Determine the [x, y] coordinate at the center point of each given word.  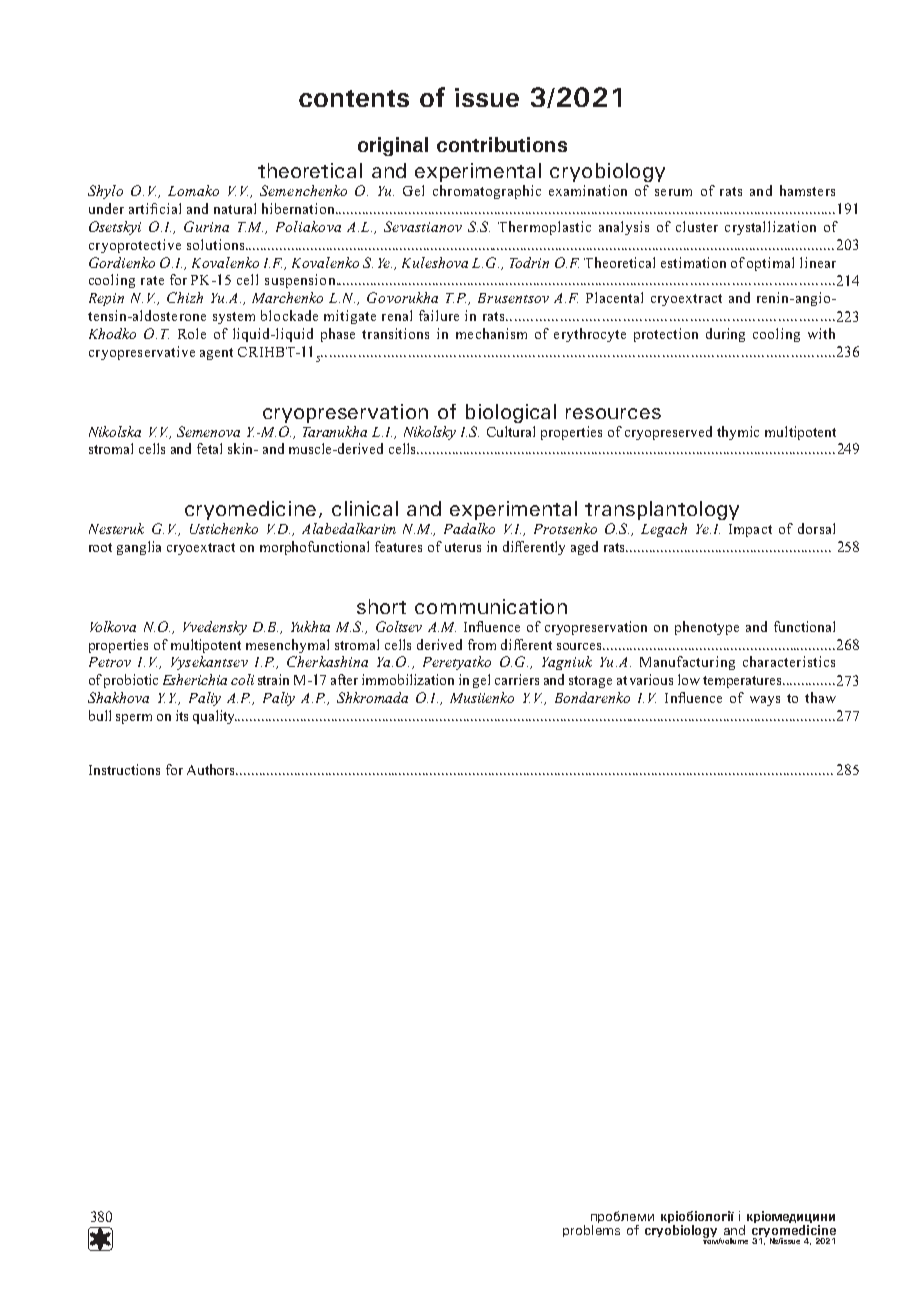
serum [673, 192]
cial [170, 208]
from [482, 644]
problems [591, 1231]
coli [242, 679]
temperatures [744, 682]
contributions [502, 144]
